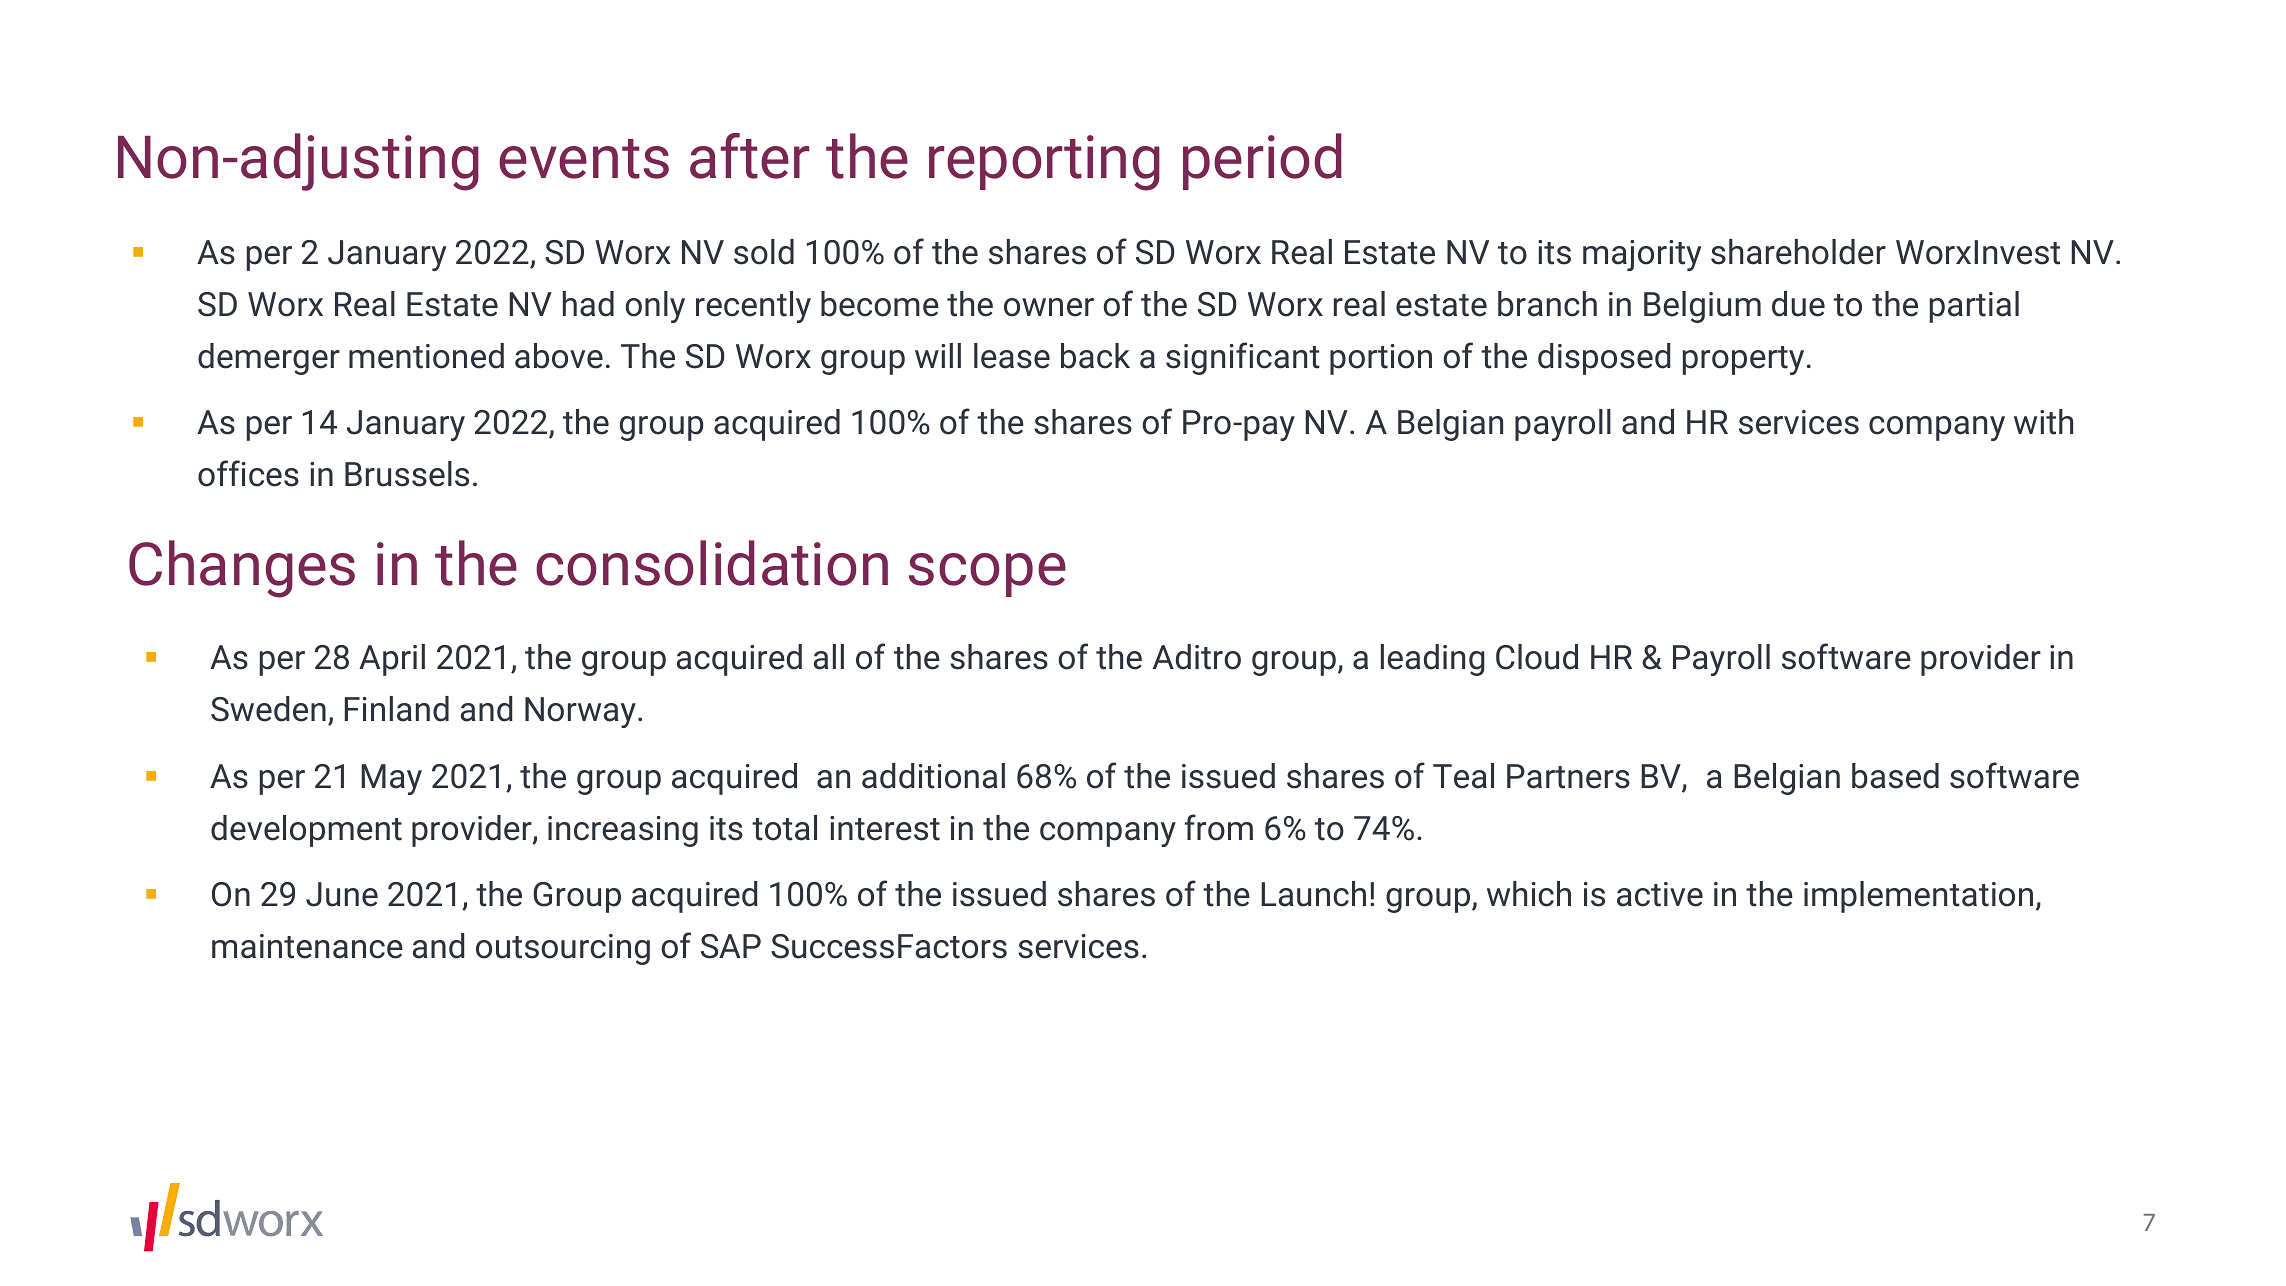 The height and width of the page is (1286, 2286). What do you see at coordinates (987, 575) in the page?
I see `scope` at bounding box center [987, 575].
